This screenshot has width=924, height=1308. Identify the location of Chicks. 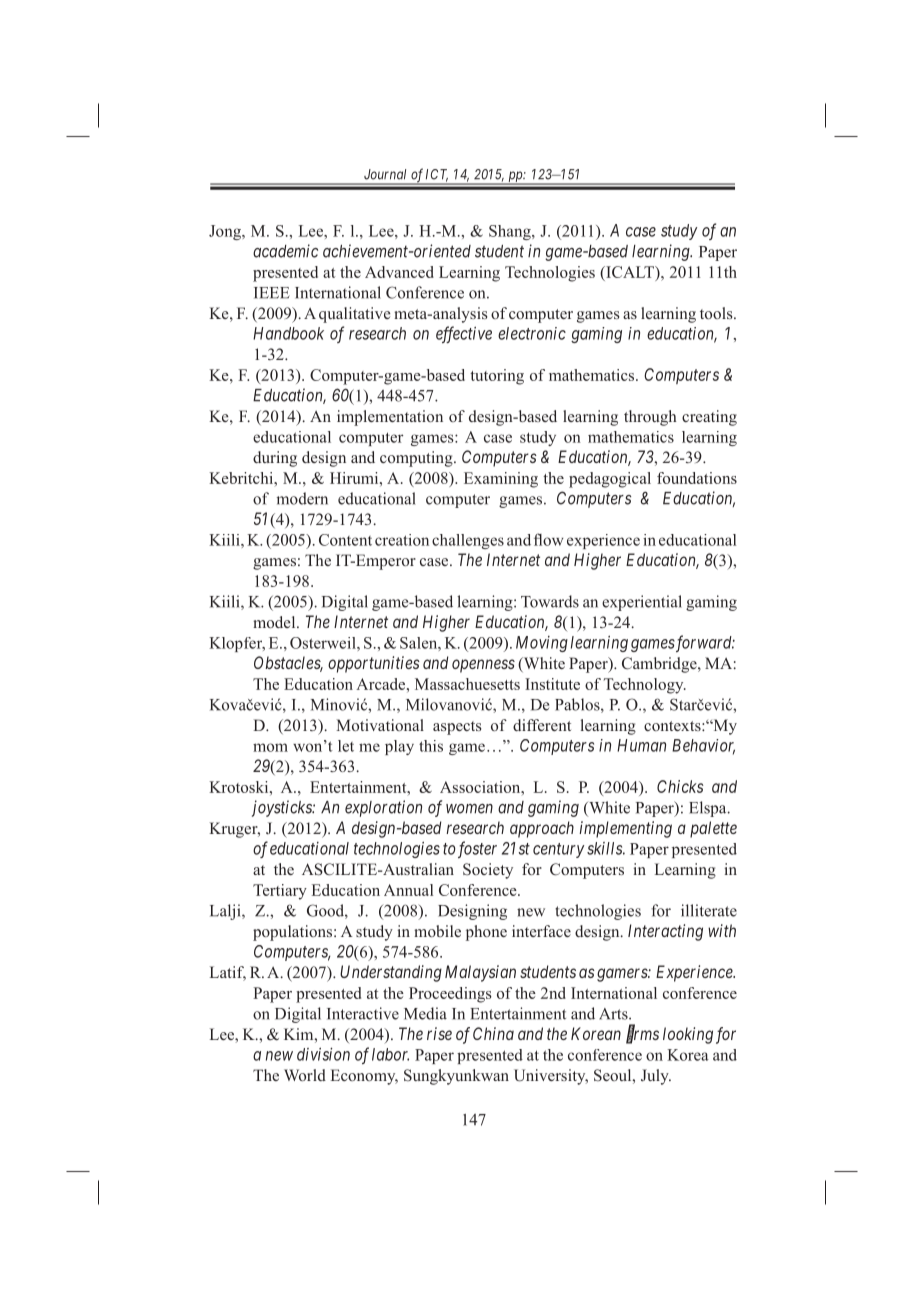
(680, 786).
